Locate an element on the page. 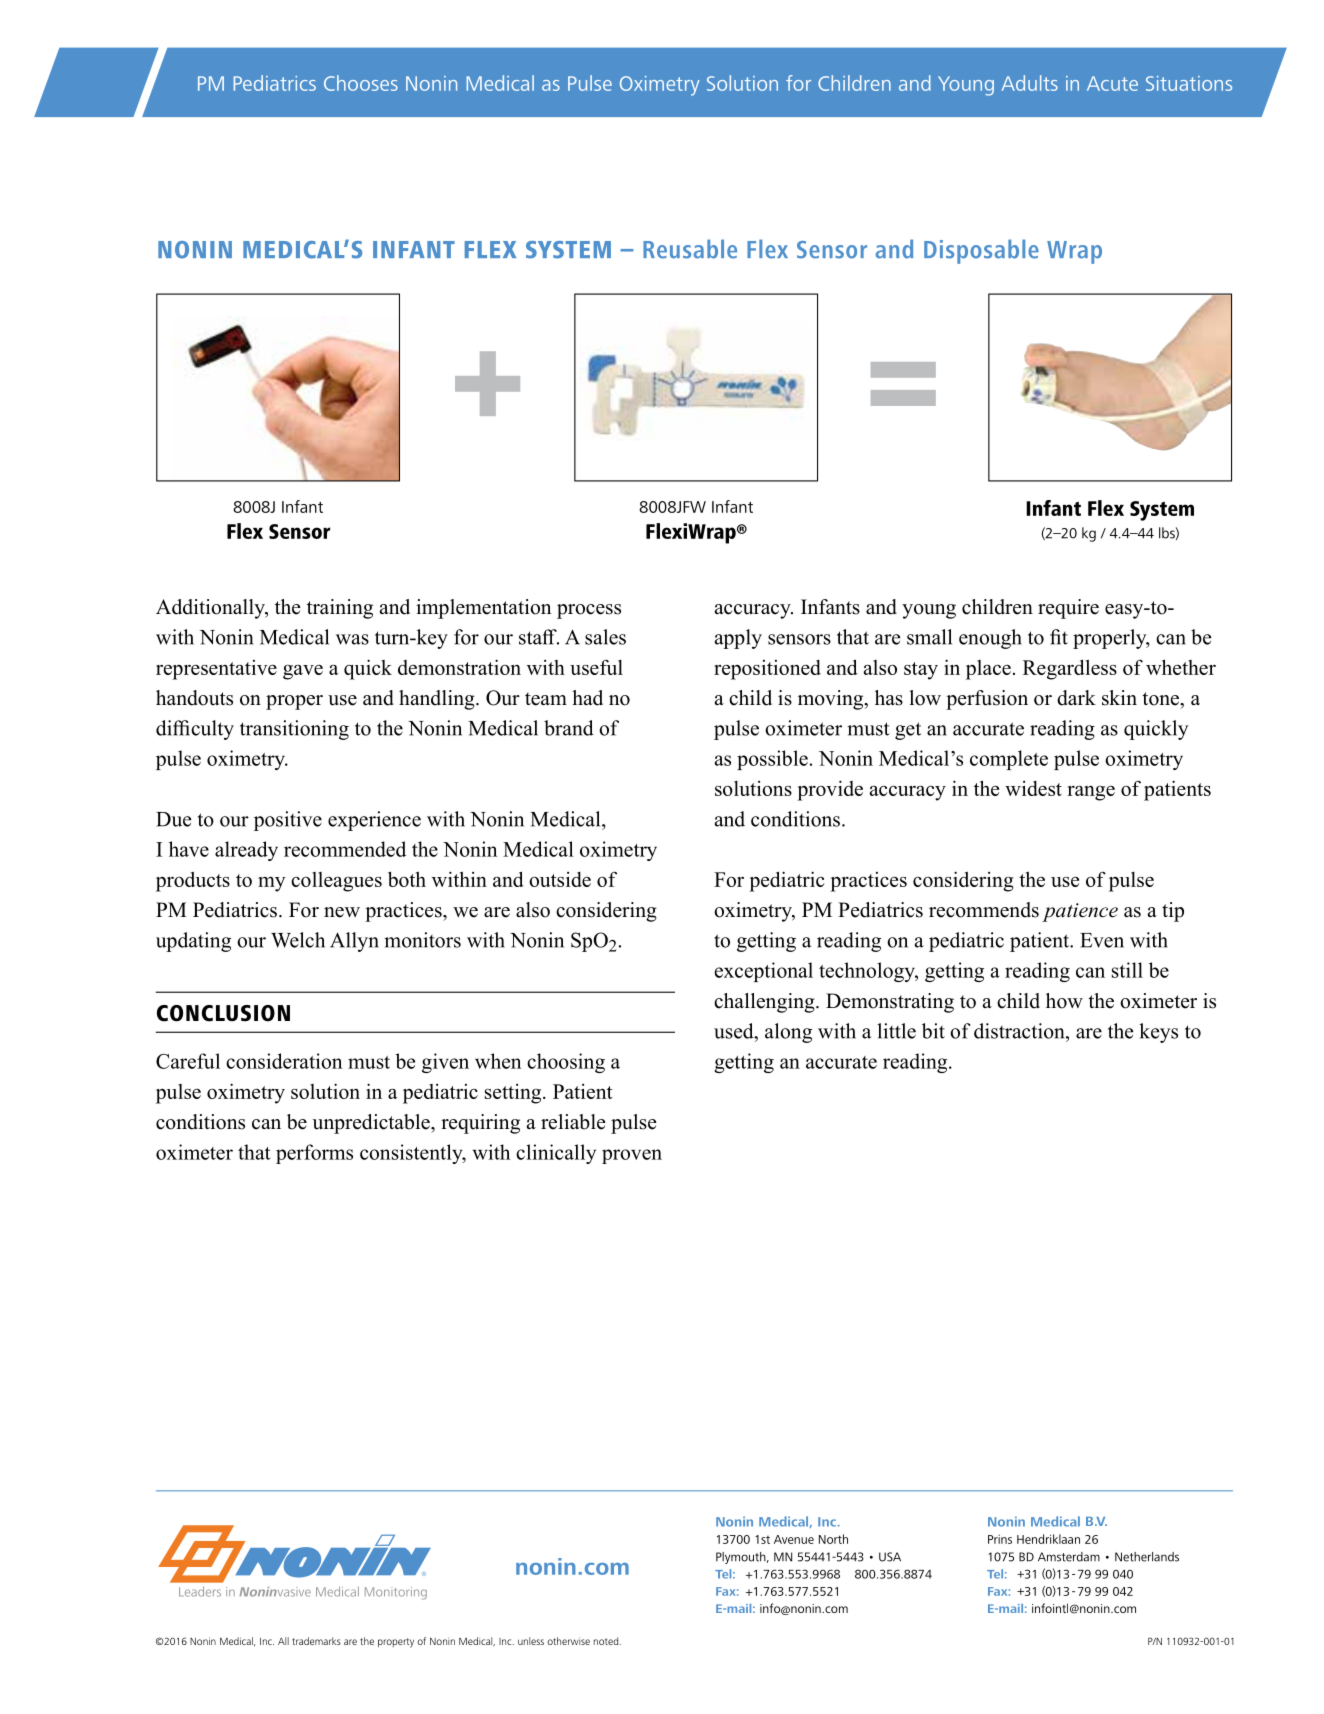  Acute is located at coordinates (1112, 83).
